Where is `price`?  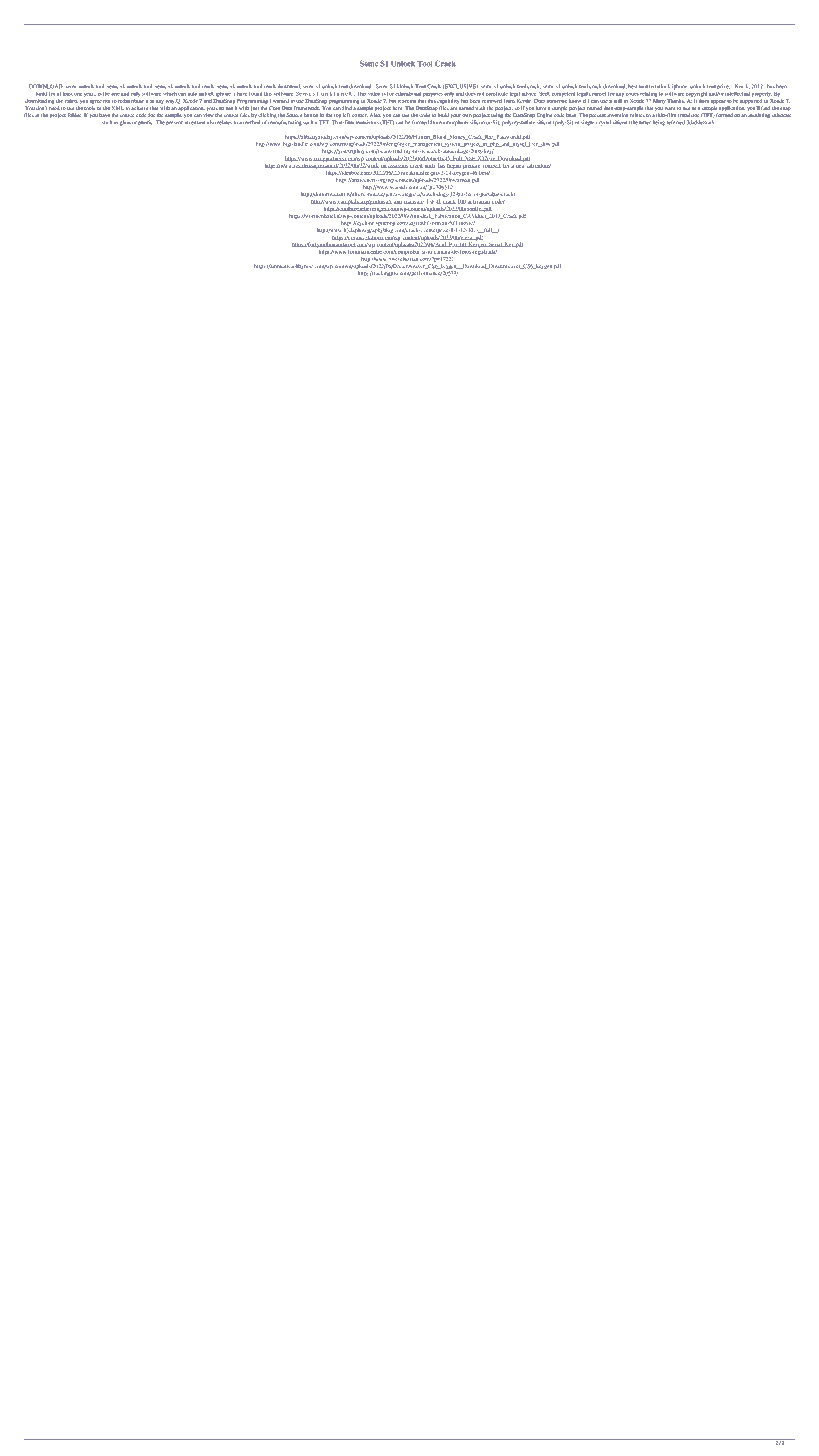 price is located at coordinates (723, 87).
